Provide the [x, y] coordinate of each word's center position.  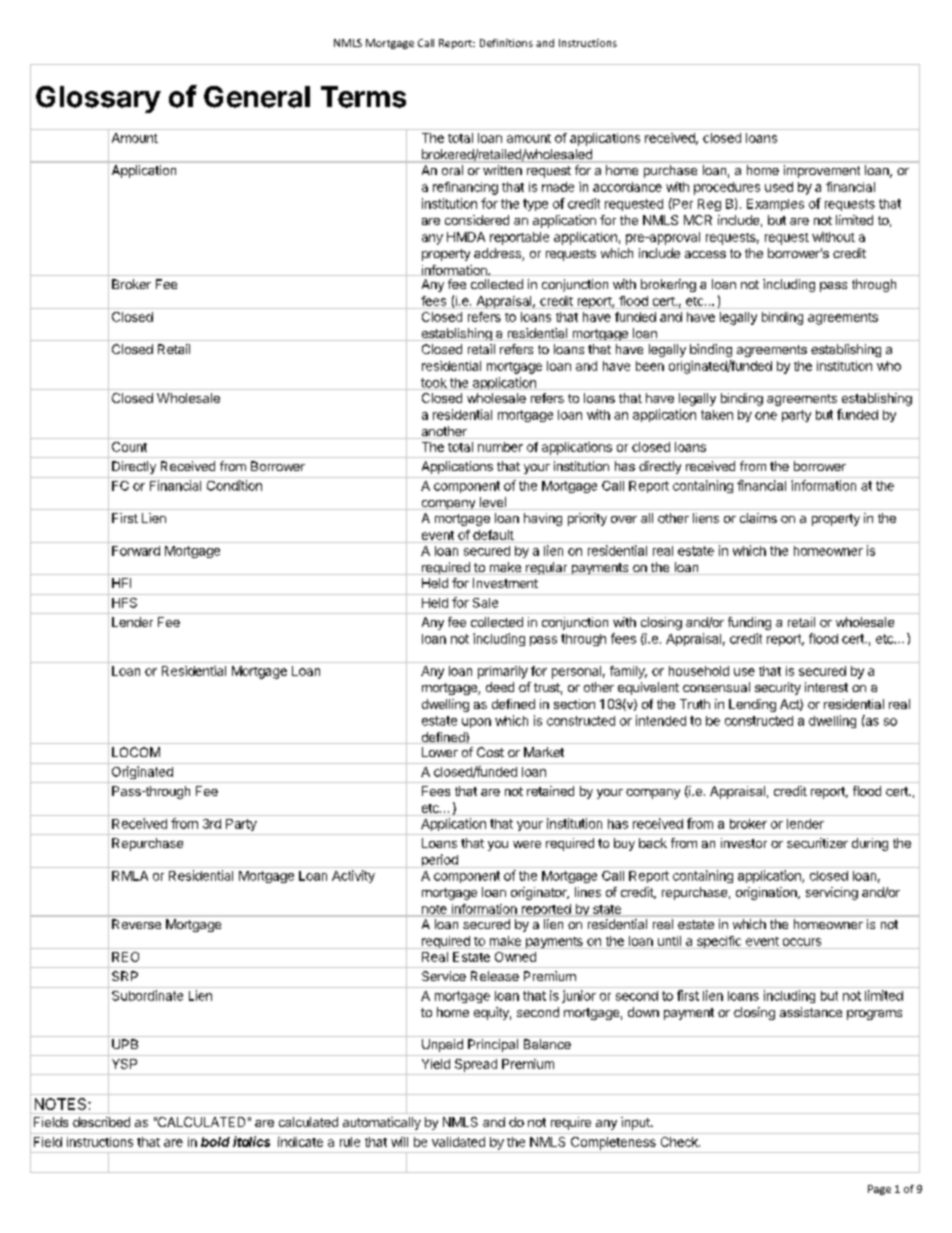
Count [129, 447]
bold [215, 1142]
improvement [822, 171]
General [257, 97]
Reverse [136, 924]
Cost [490, 752]
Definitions [506, 43]
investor [744, 843]
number [500, 447]
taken [717, 415]
